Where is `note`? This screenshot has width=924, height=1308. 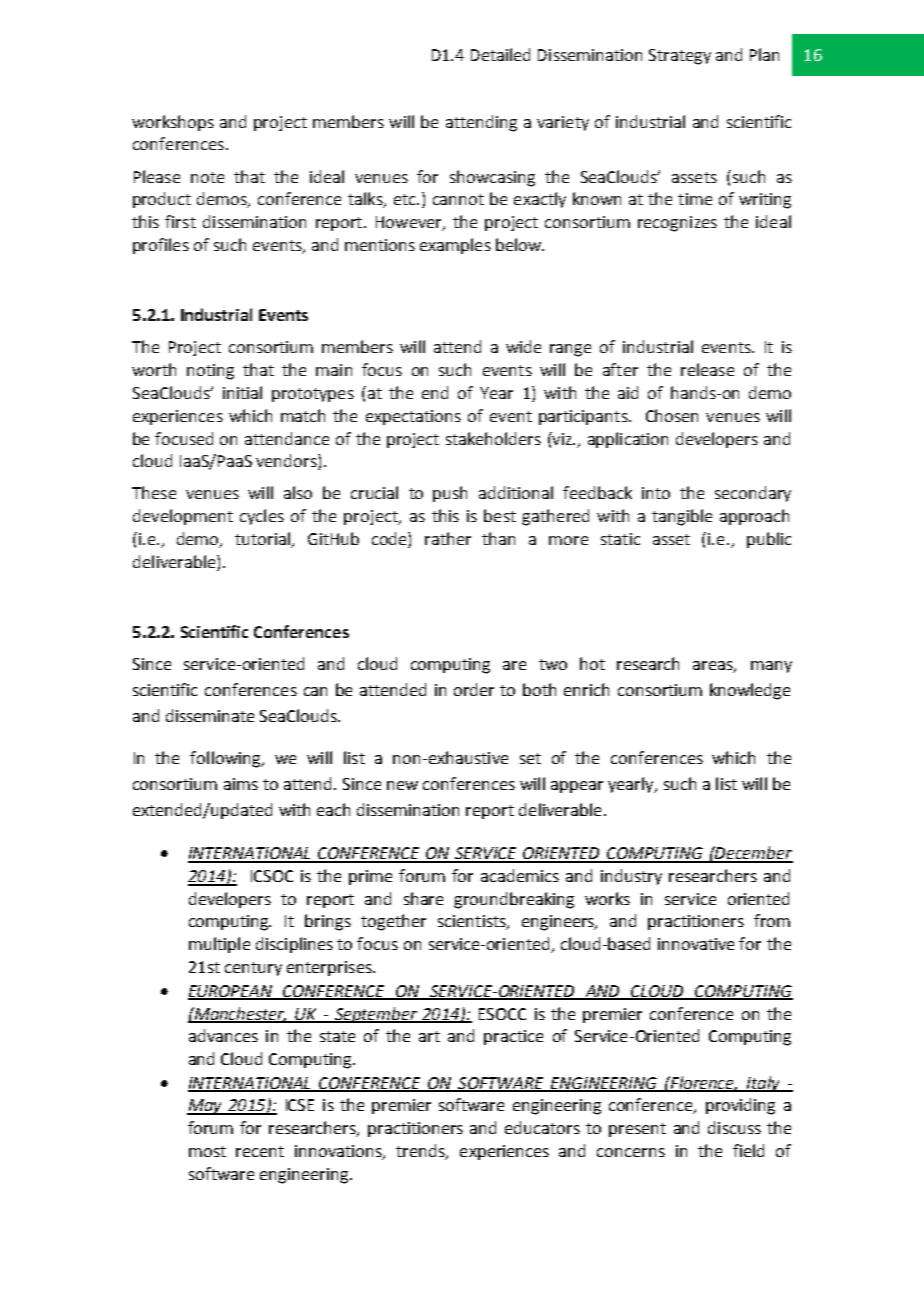
note is located at coordinates (207, 177).
